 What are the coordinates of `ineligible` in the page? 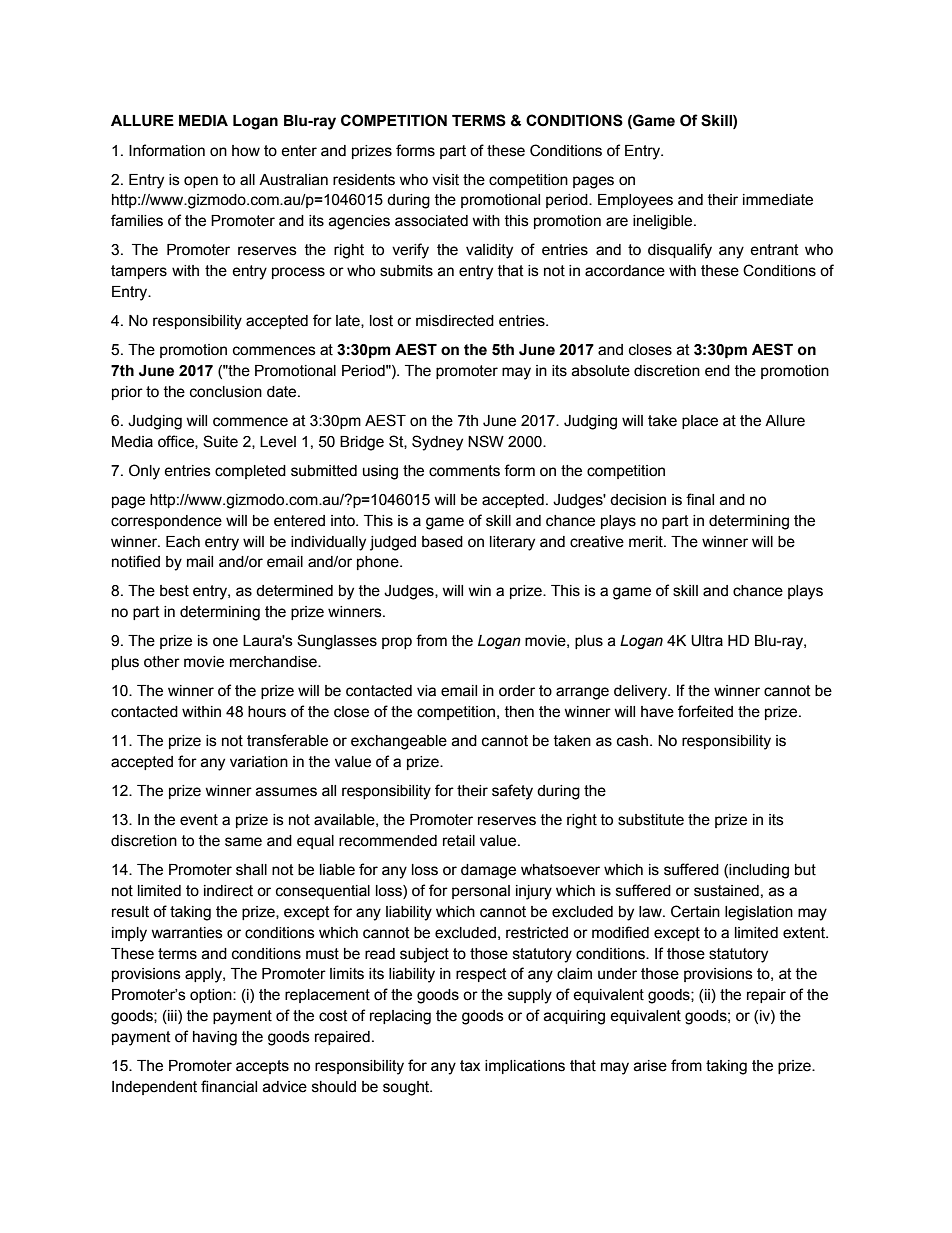 It's located at (664, 222).
